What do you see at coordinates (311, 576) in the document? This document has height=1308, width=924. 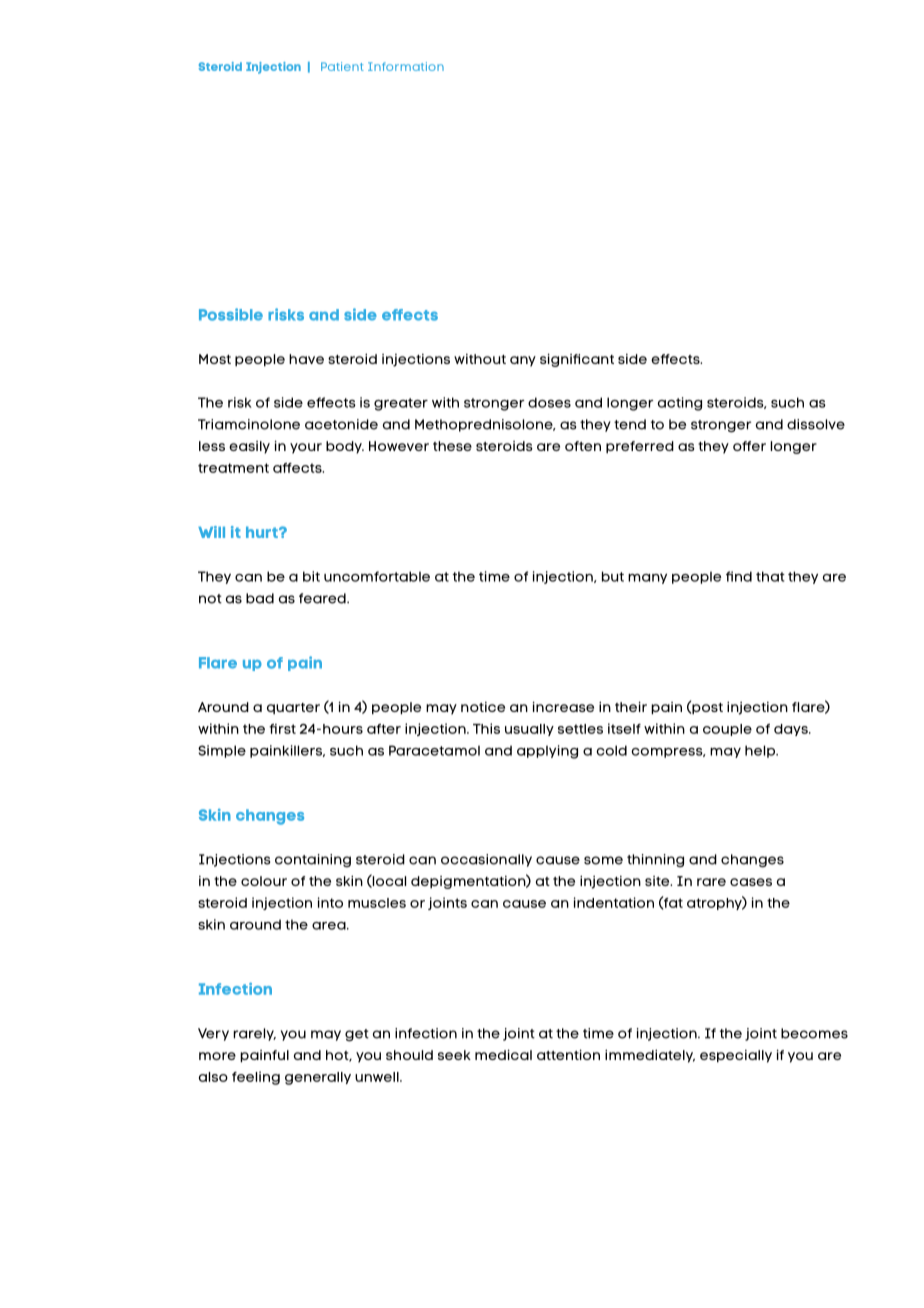 I see `bit` at bounding box center [311, 576].
